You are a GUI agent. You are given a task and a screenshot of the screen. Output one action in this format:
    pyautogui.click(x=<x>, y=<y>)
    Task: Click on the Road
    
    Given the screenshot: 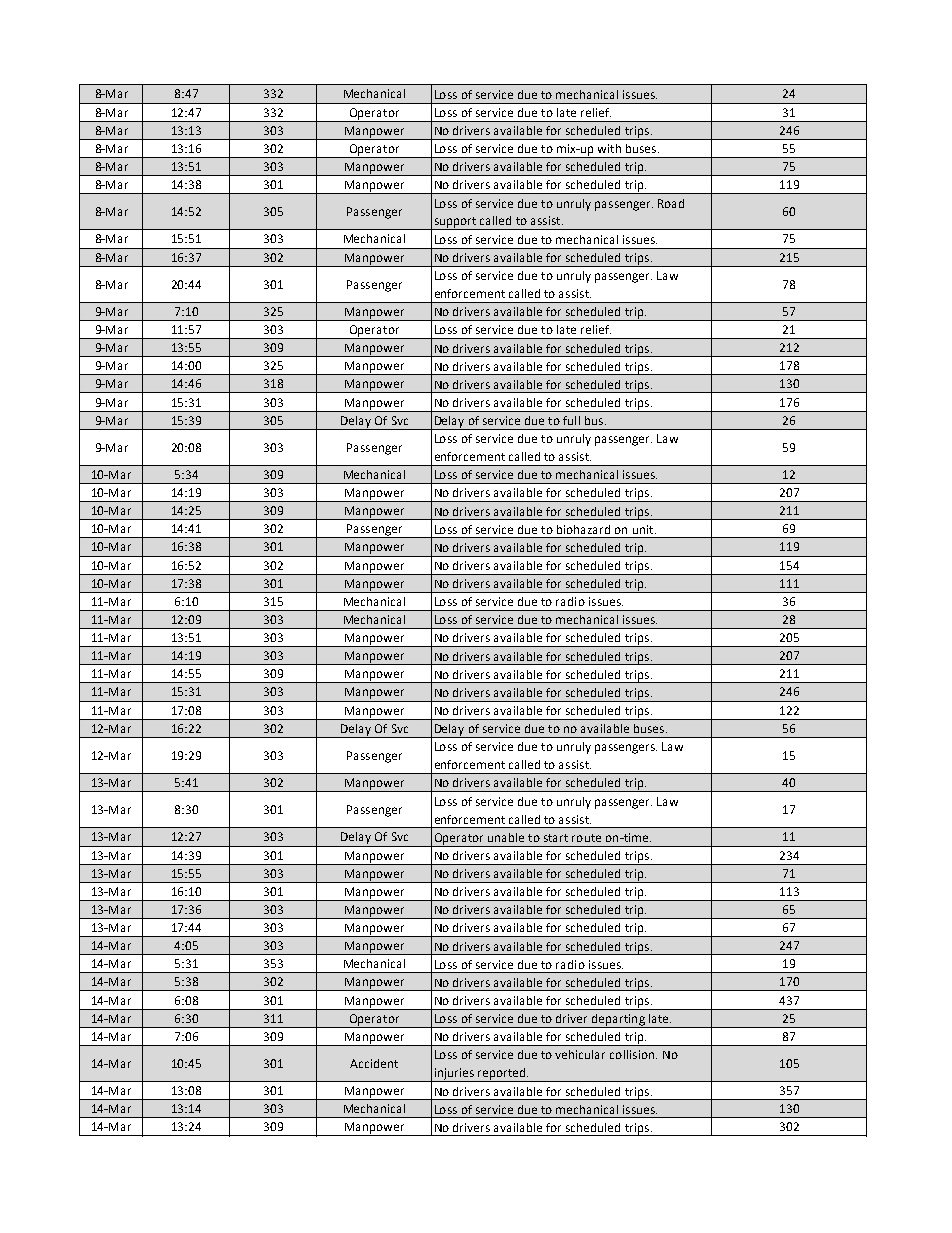 What is the action you would take?
    pyautogui.click(x=671, y=203)
